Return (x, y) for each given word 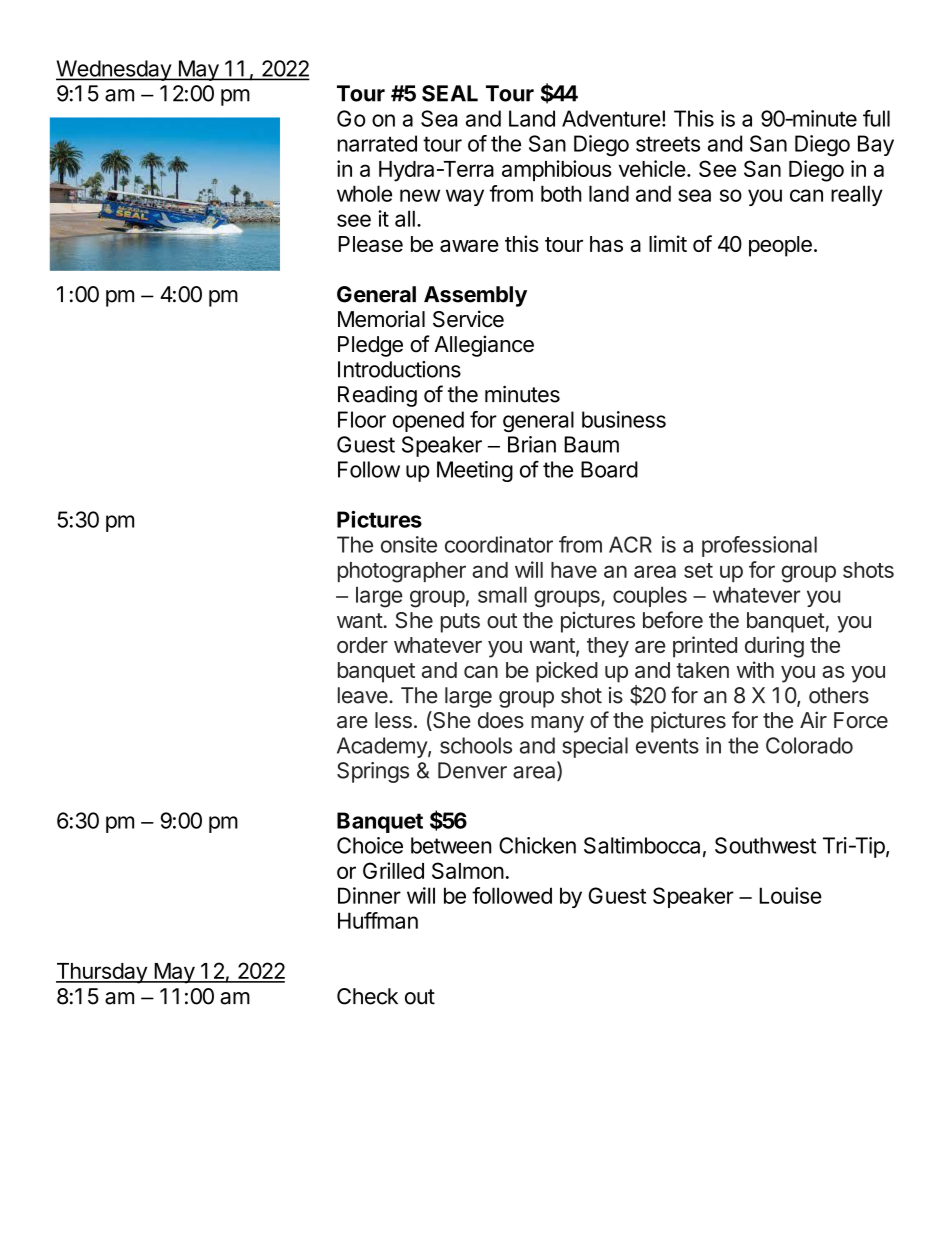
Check (367, 996)
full (876, 118)
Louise (790, 895)
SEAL (450, 93)
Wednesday (114, 70)
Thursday (102, 973)
